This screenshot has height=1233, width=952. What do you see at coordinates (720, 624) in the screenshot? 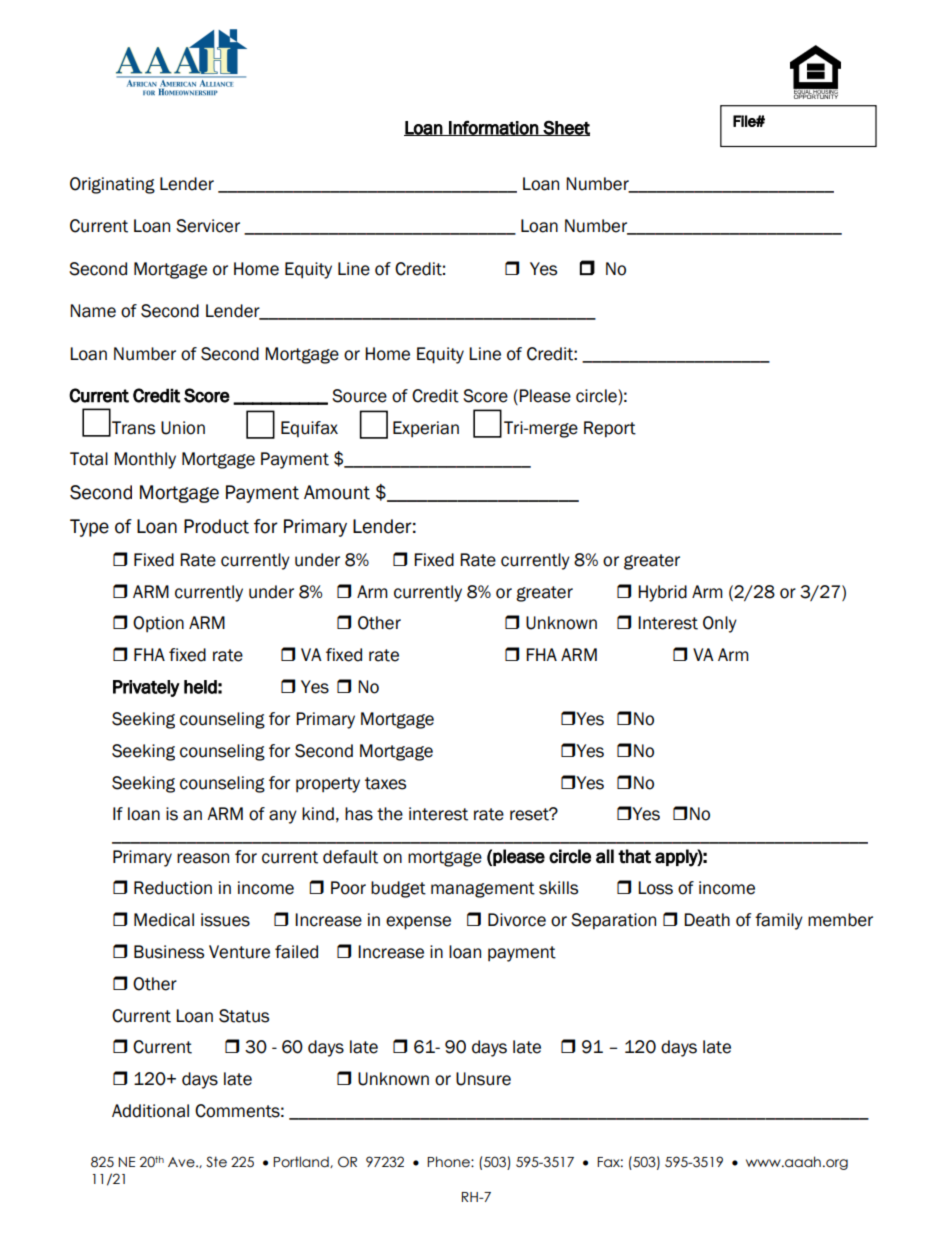
I see `Only` at bounding box center [720, 624].
